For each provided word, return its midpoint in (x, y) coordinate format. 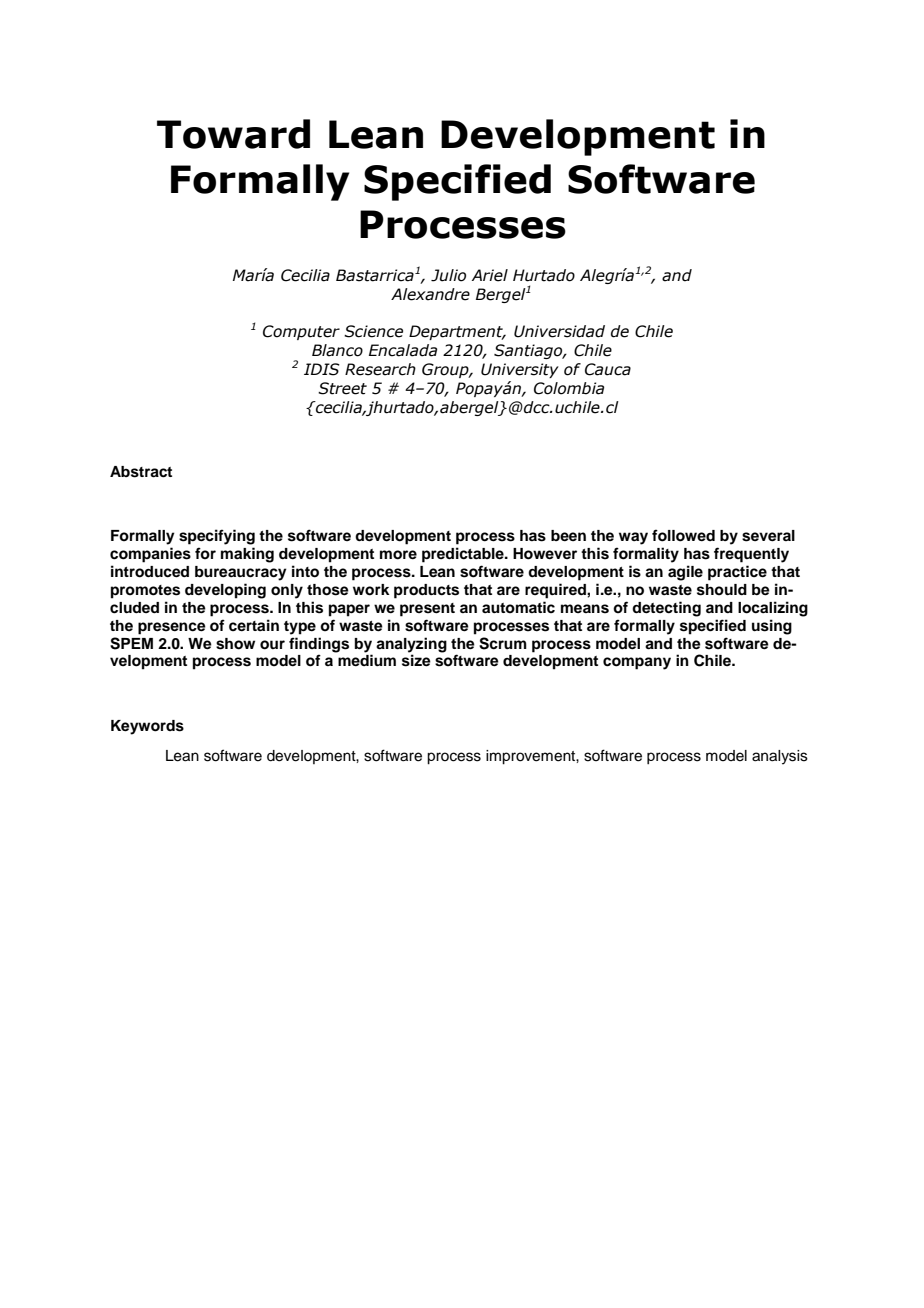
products (426, 591)
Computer (301, 332)
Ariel (490, 275)
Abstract (141, 472)
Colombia (569, 388)
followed (683, 535)
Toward (233, 134)
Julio (448, 275)
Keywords (147, 727)
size (416, 660)
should (722, 590)
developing (225, 591)
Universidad (559, 331)
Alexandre (430, 294)
